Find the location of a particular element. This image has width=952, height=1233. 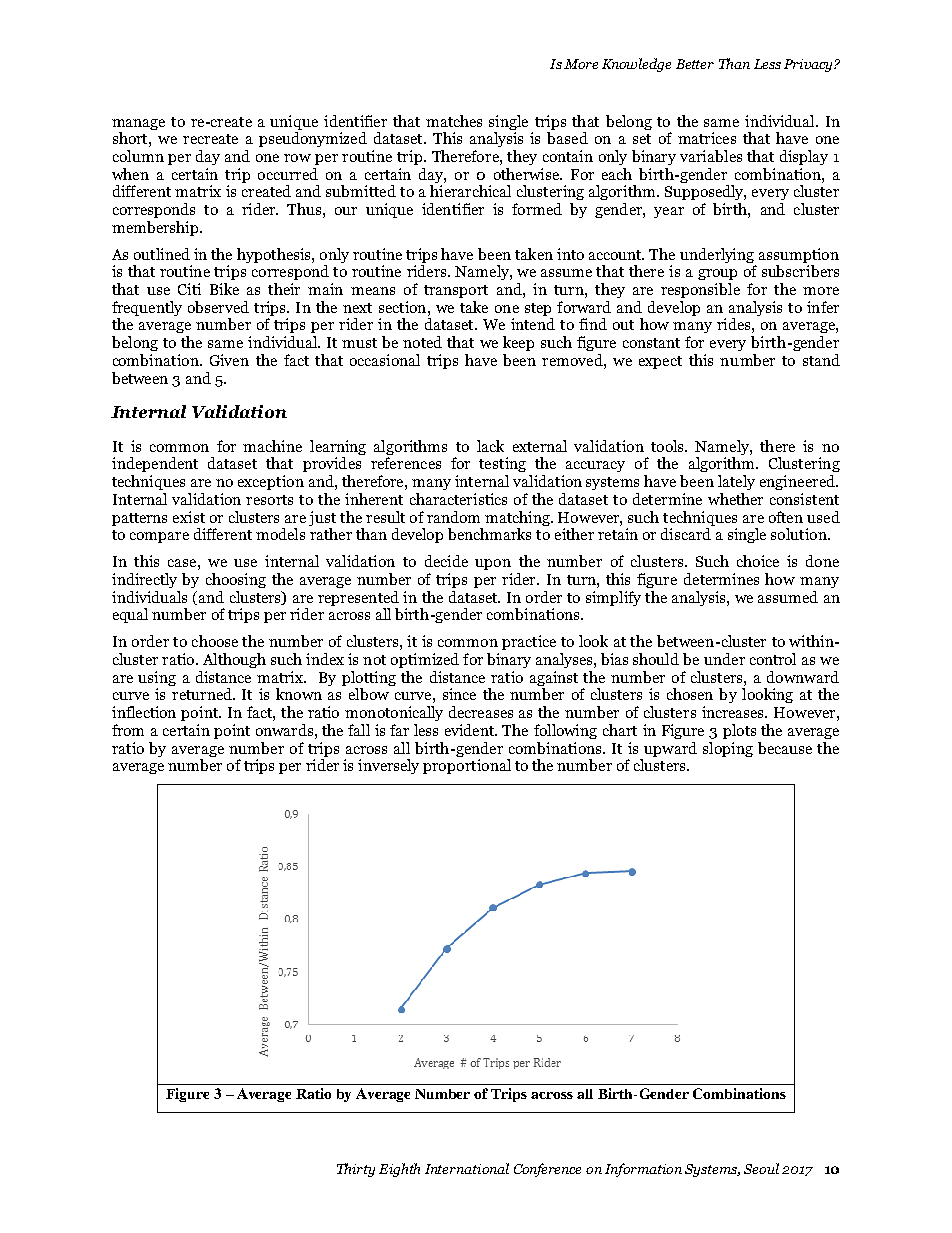

Thirty is located at coordinates (356, 1170).
